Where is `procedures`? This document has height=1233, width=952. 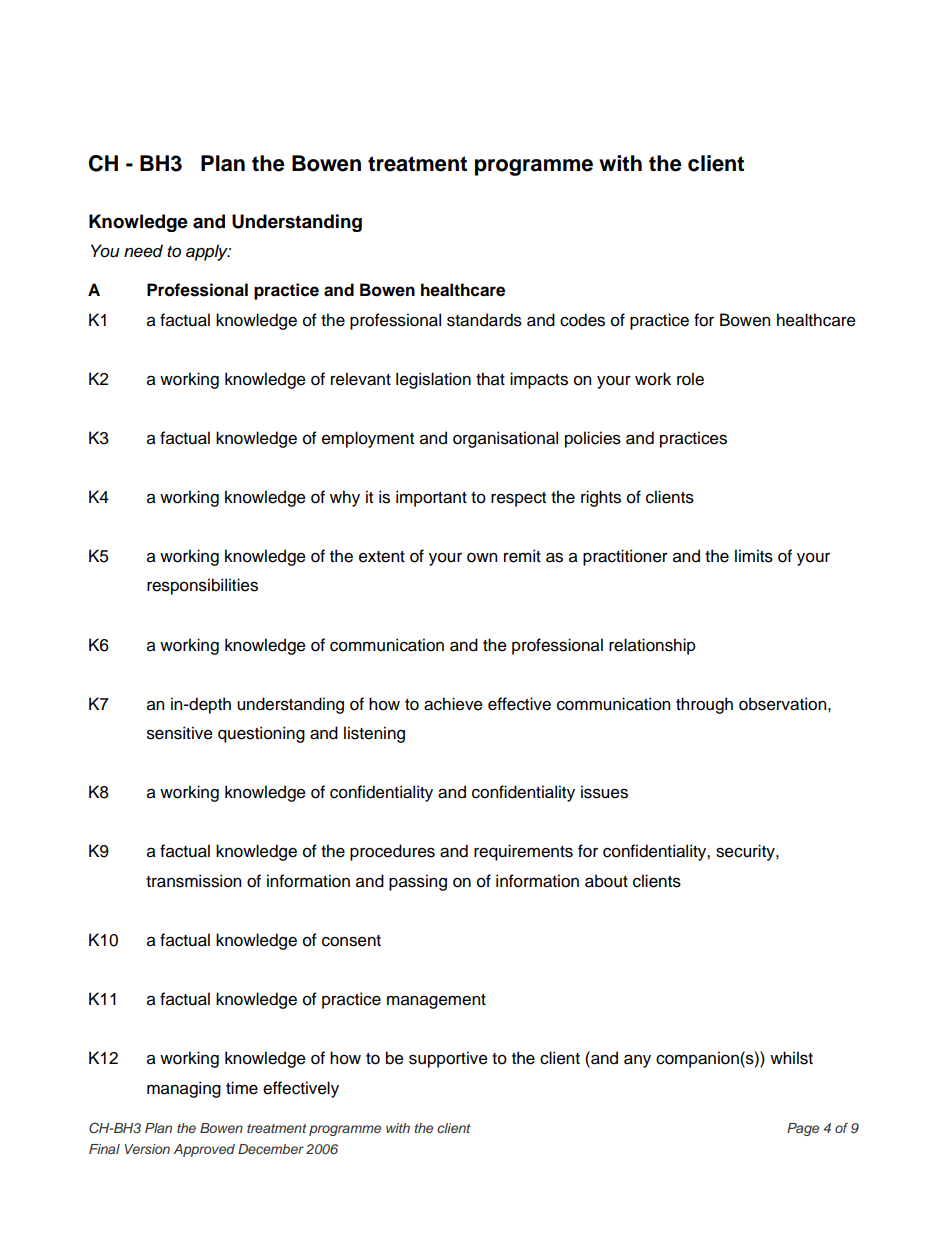
procedures is located at coordinates (392, 852).
